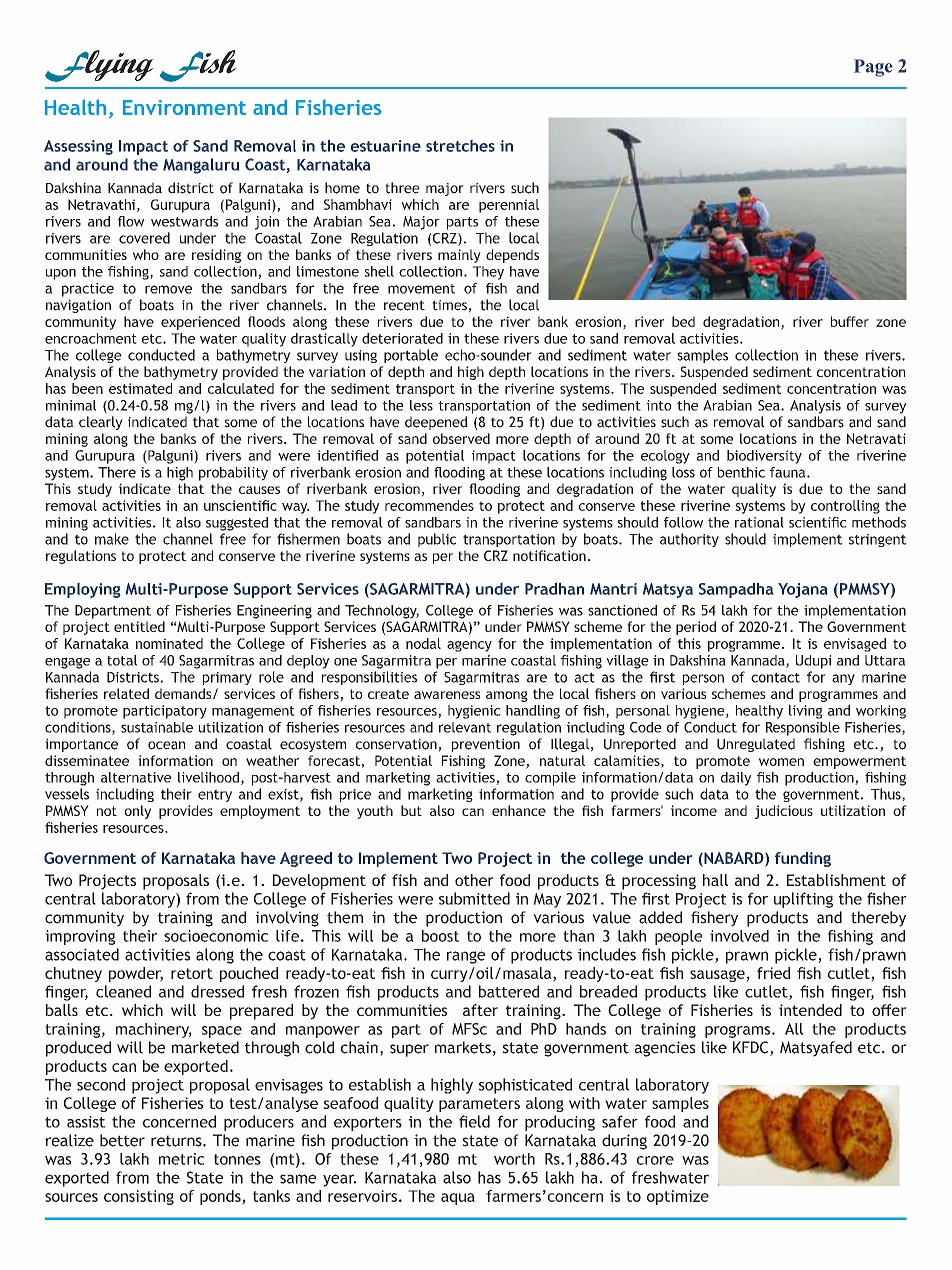 The image size is (952, 1270). What do you see at coordinates (775, 677) in the screenshot?
I see `contact` at bounding box center [775, 677].
